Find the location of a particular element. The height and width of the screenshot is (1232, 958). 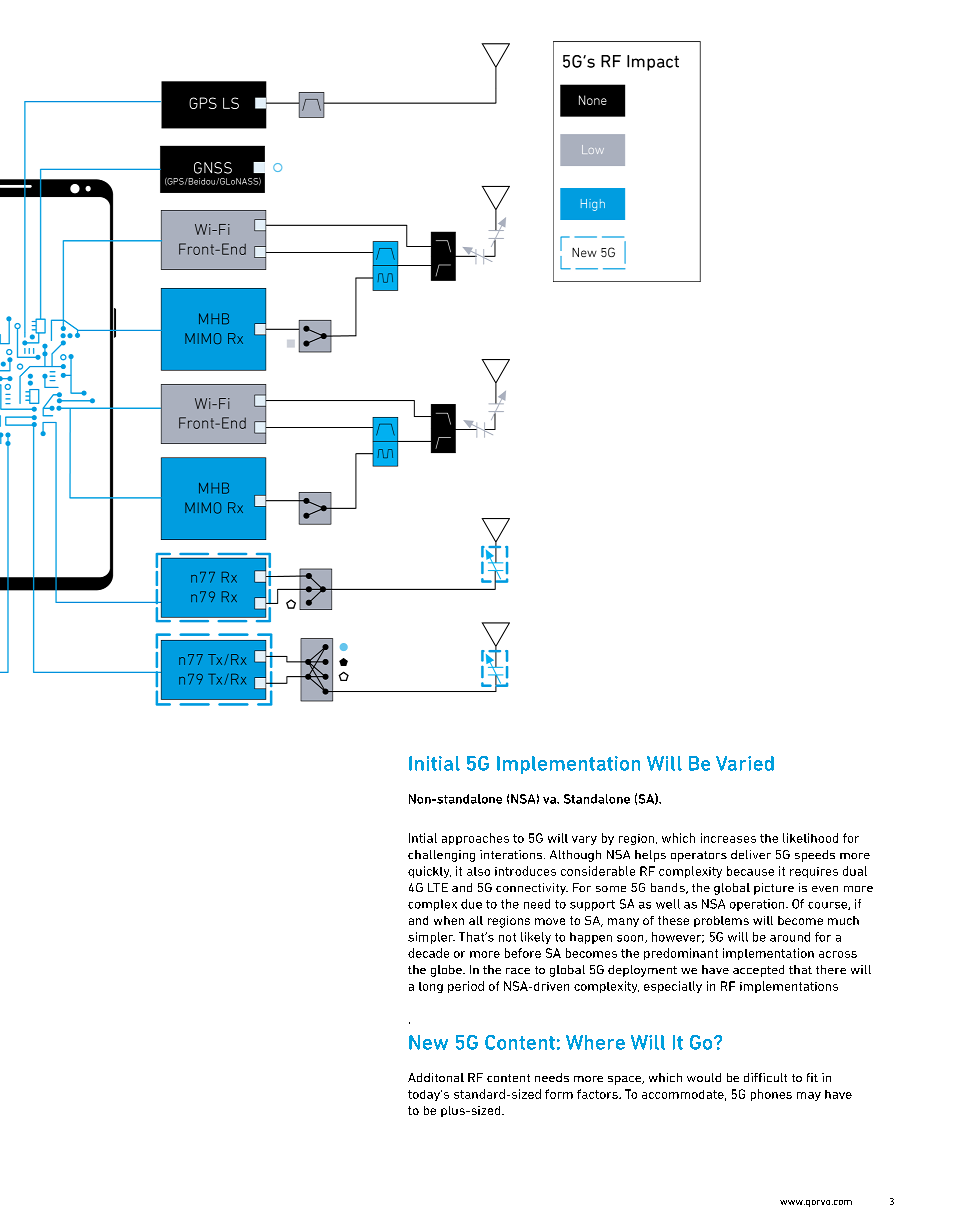

around is located at coordinates (790, 937).
